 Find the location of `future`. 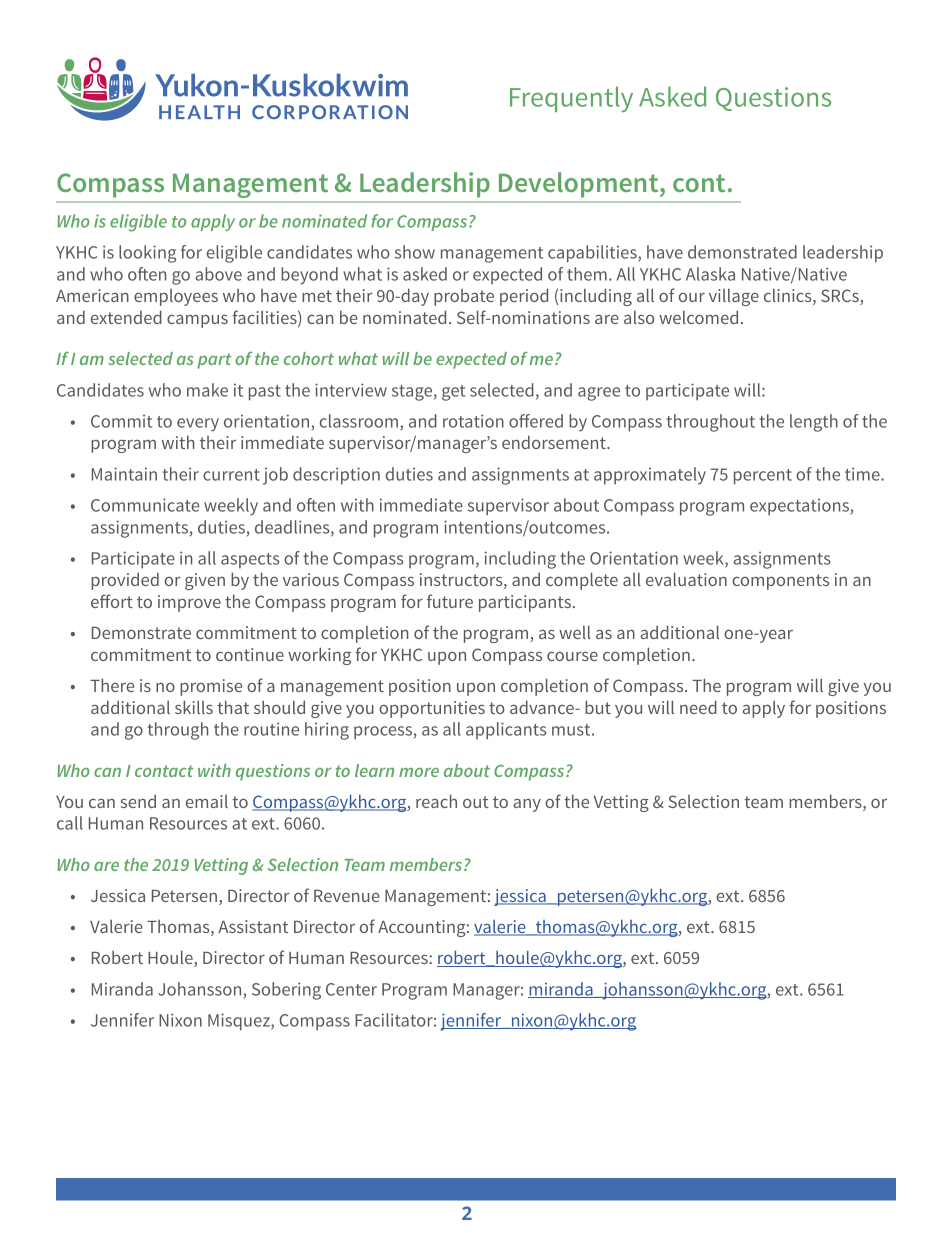

future is located at coordinates (450, 601).
